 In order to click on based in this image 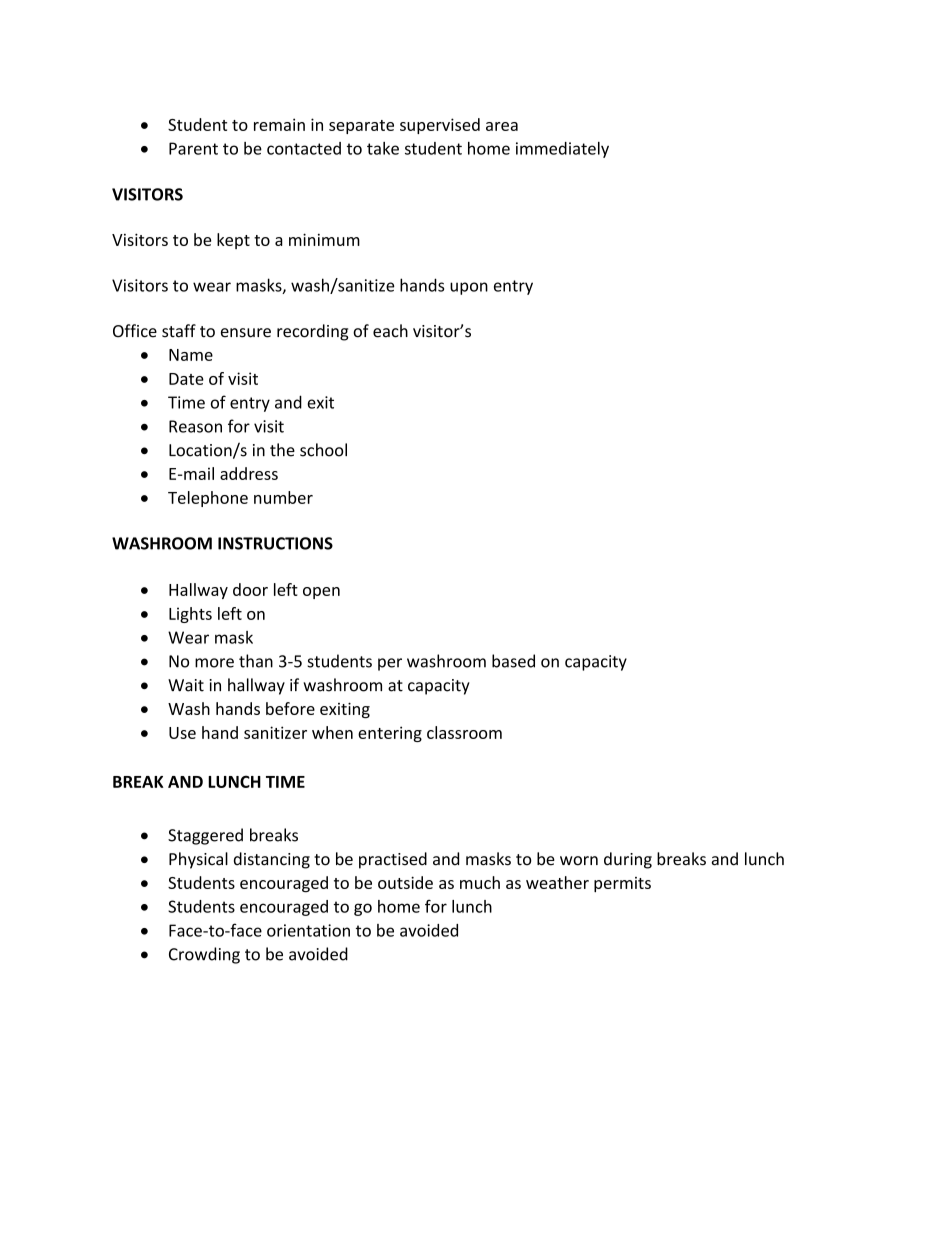, I will do `click(513, 661)`.
